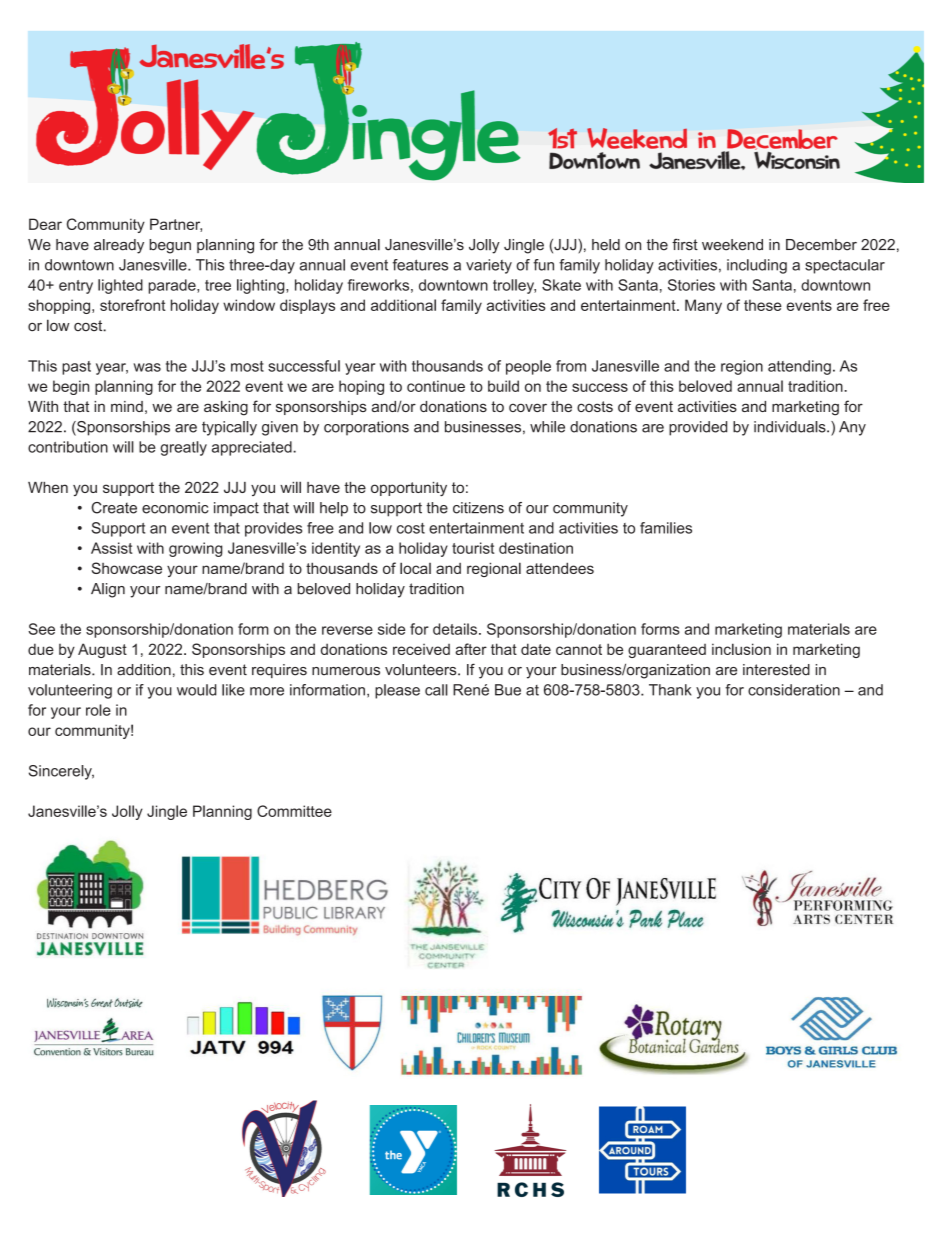 Image resolution: width=952 pixels, height=1233 pixels. Describe the element at coordinates (61, 772) in the document. I see `Sincerely` at that location.
